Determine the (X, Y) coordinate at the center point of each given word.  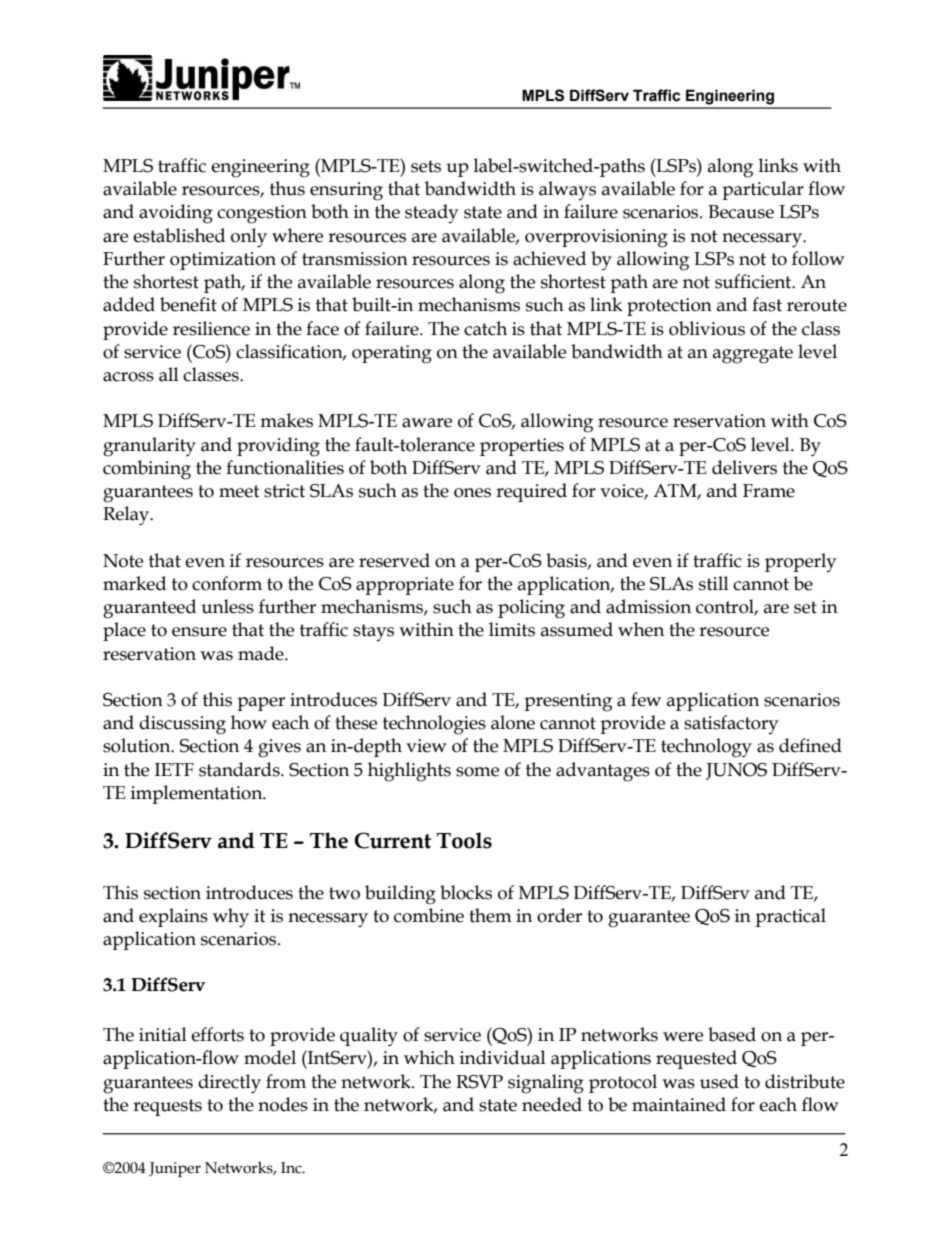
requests (167, 1107)
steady (431, 213)
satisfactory (731, 724)
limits (512, 629)
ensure (199, 632)
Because (741, 212)
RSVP (479, 1082)
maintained (679, 1104)
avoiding (176, 214)
